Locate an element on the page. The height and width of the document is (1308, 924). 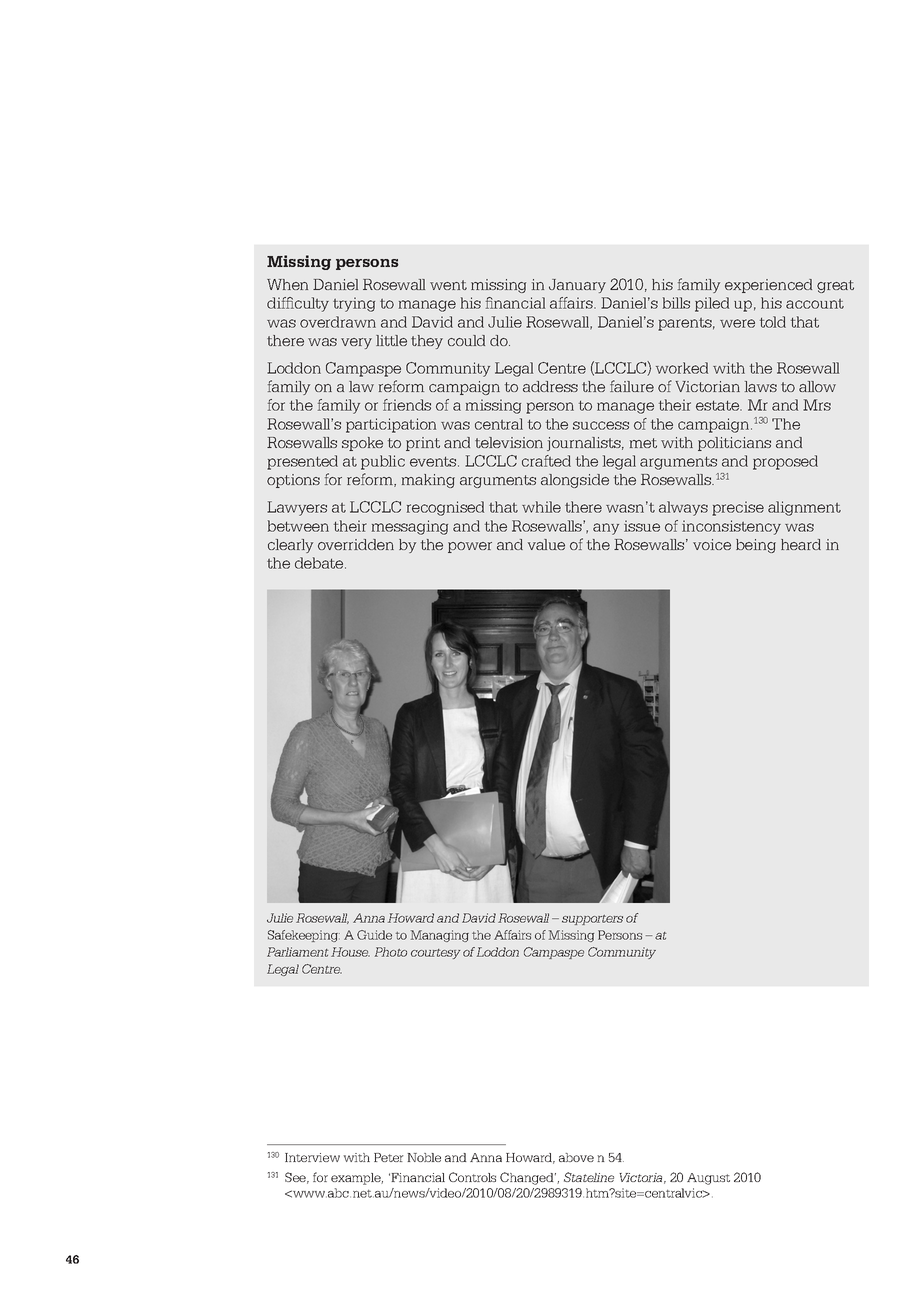
House is located at coordinates (350, 952).
